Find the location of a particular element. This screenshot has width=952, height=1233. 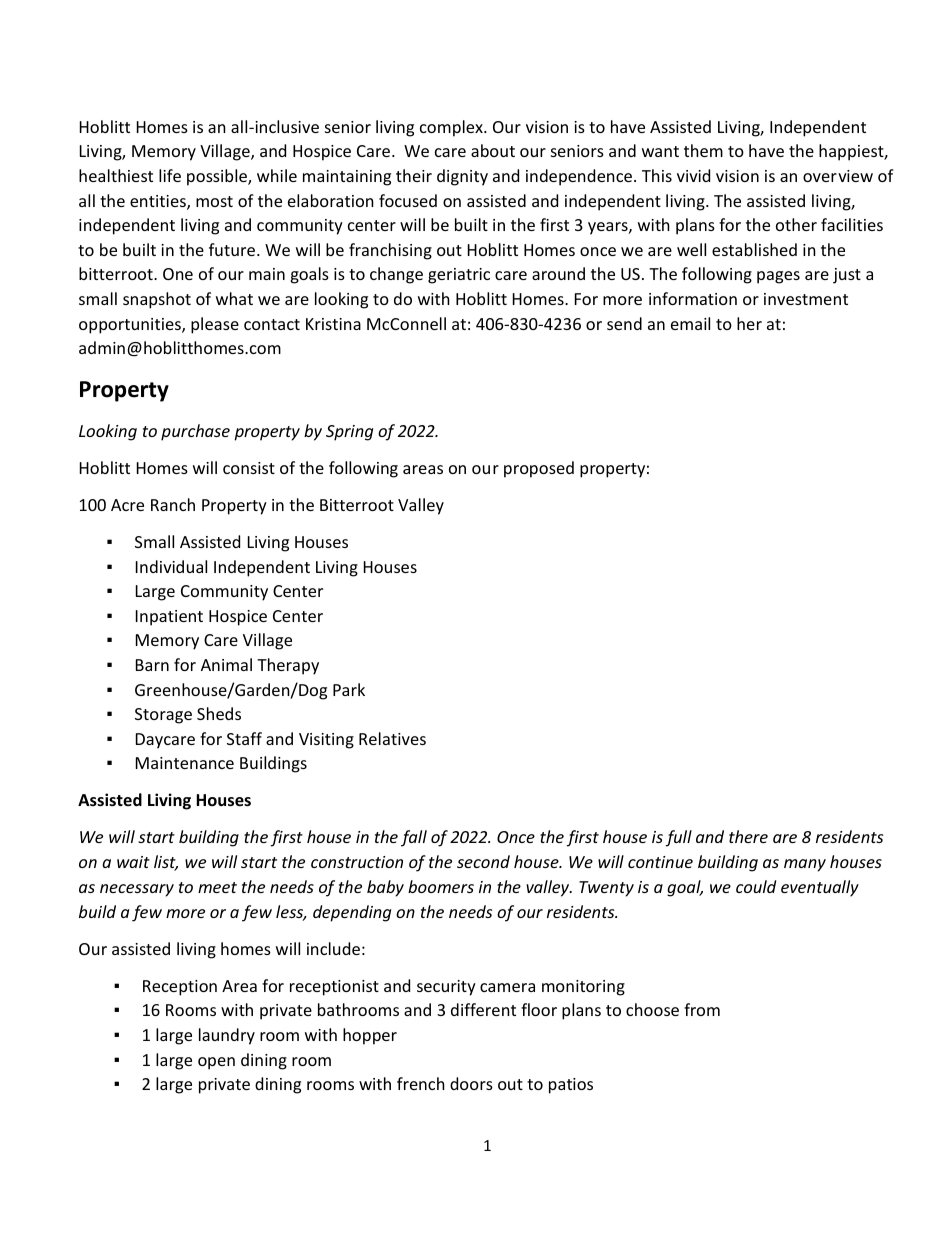

from is located at coordinates (702, 1009).
